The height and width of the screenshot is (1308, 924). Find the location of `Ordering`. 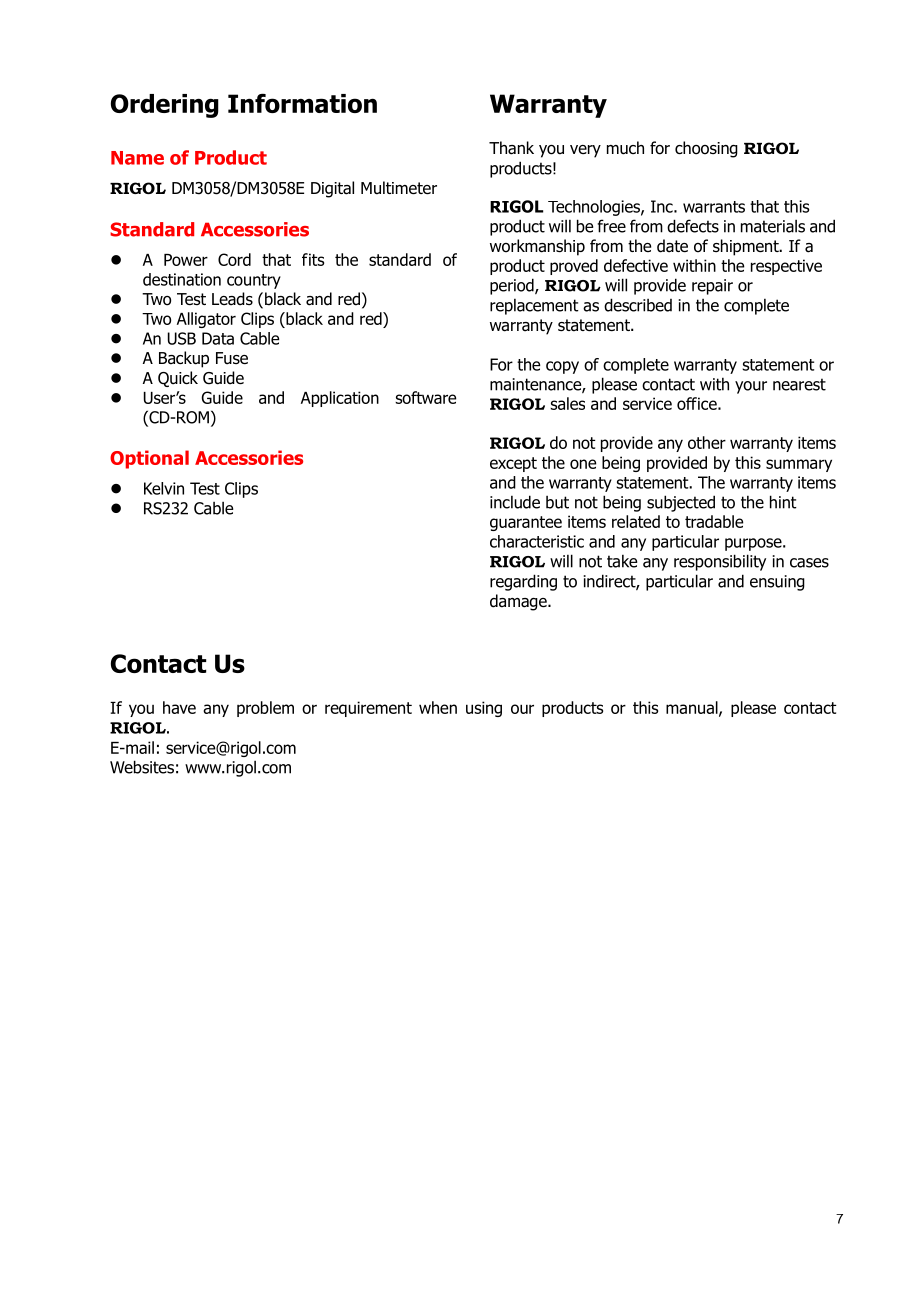

Ordering is located at coordinates (165, 106).
